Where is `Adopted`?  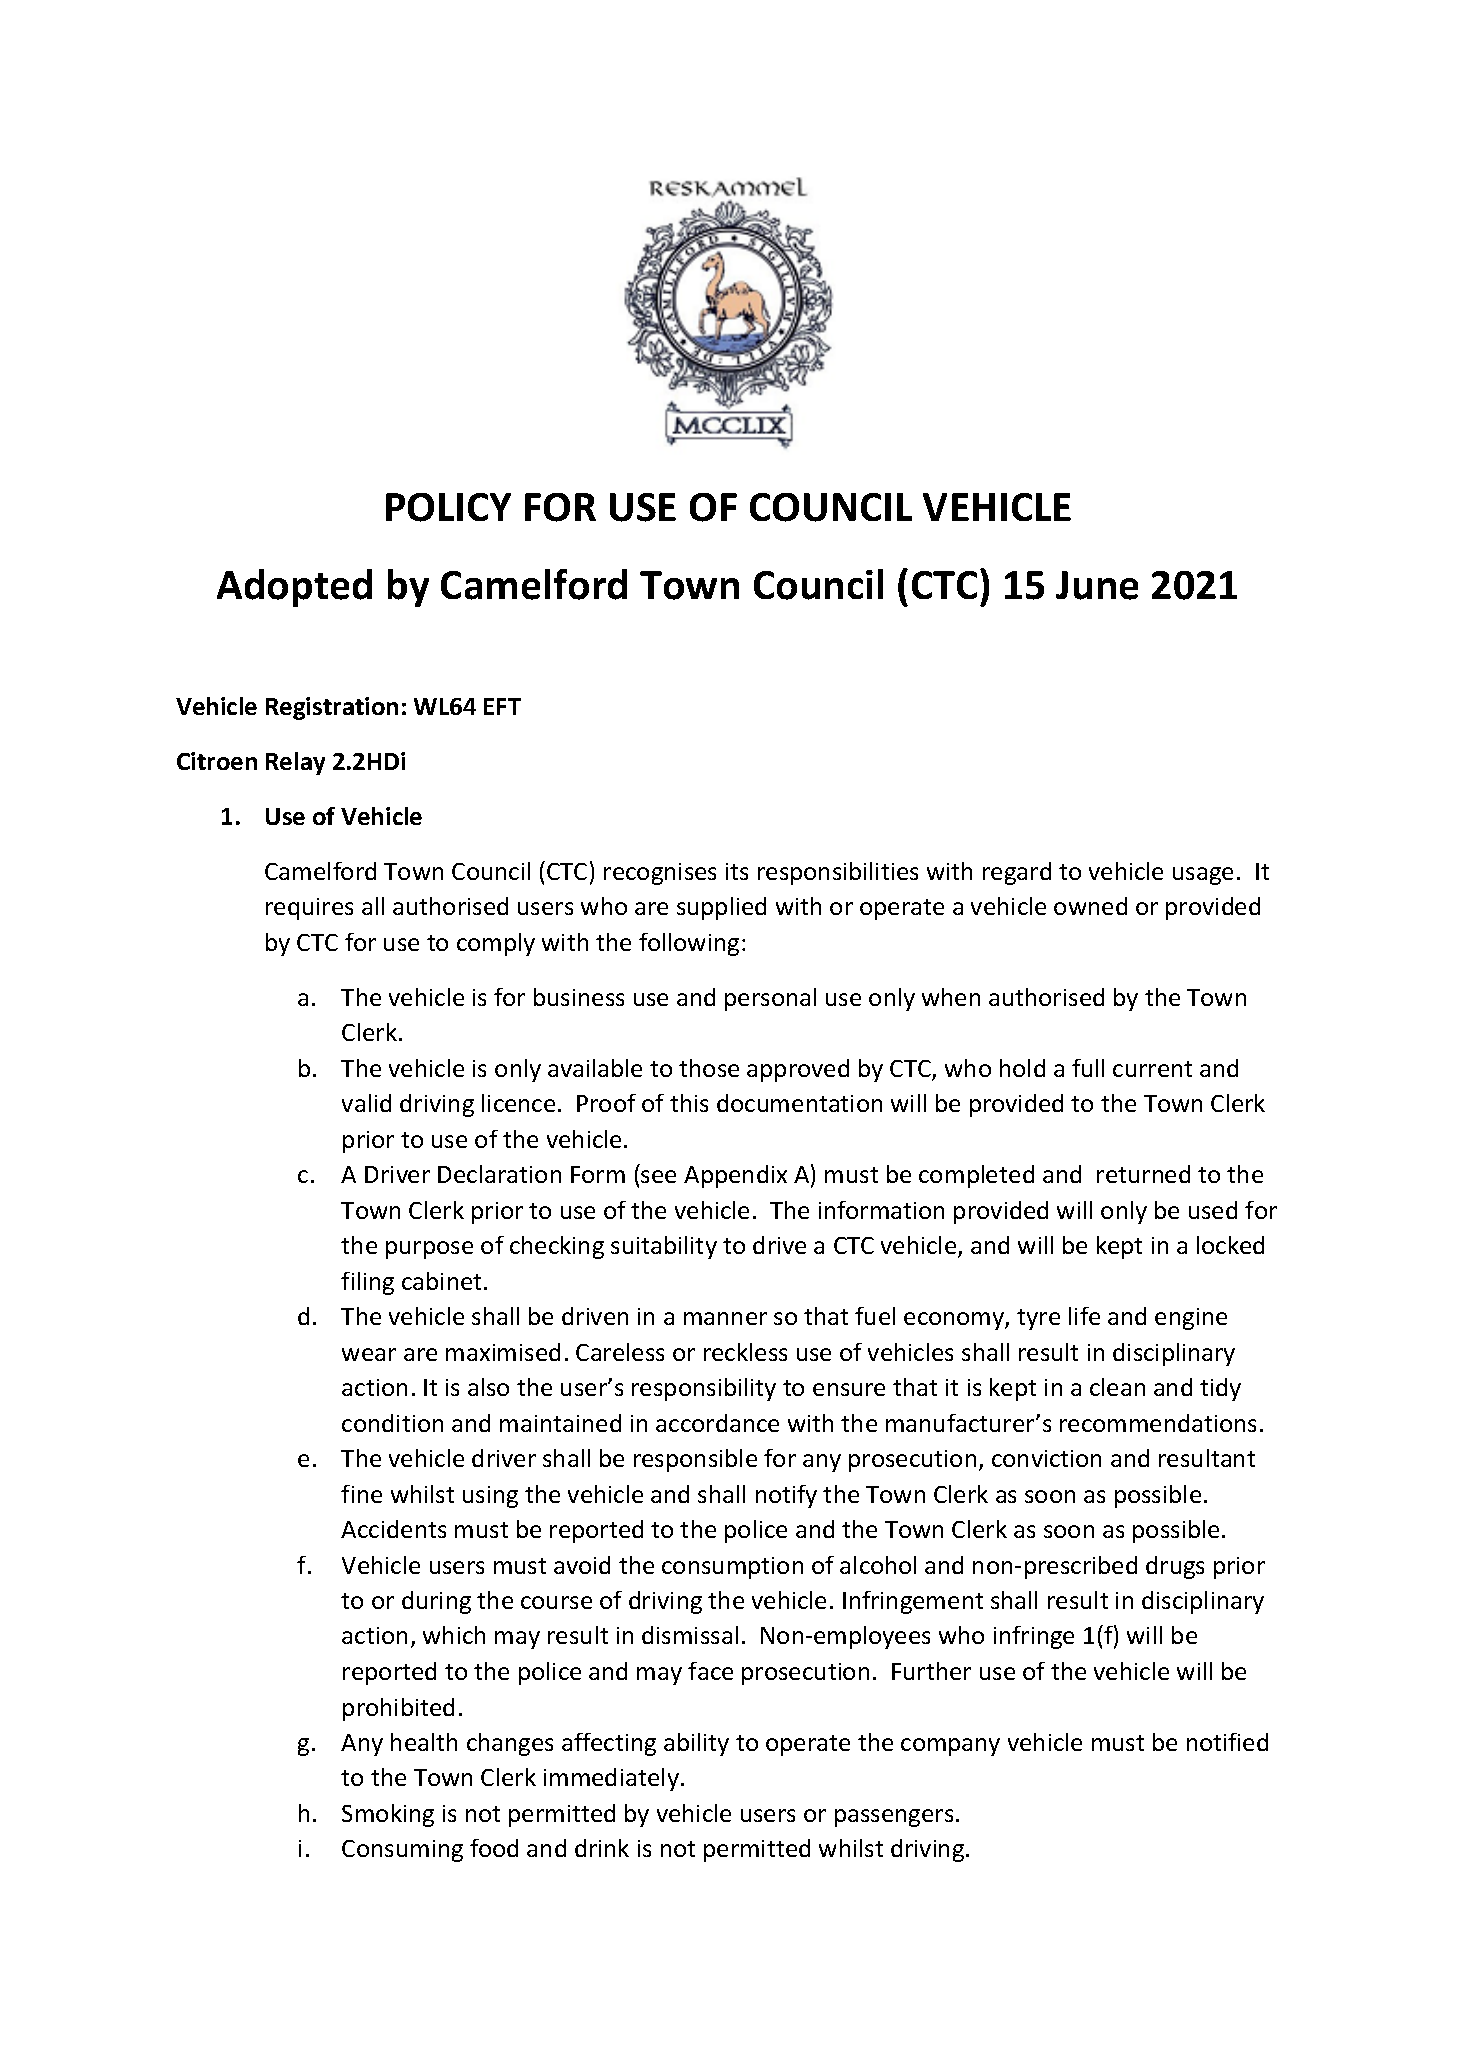 Adopted is located at coordinates (294, 588).
